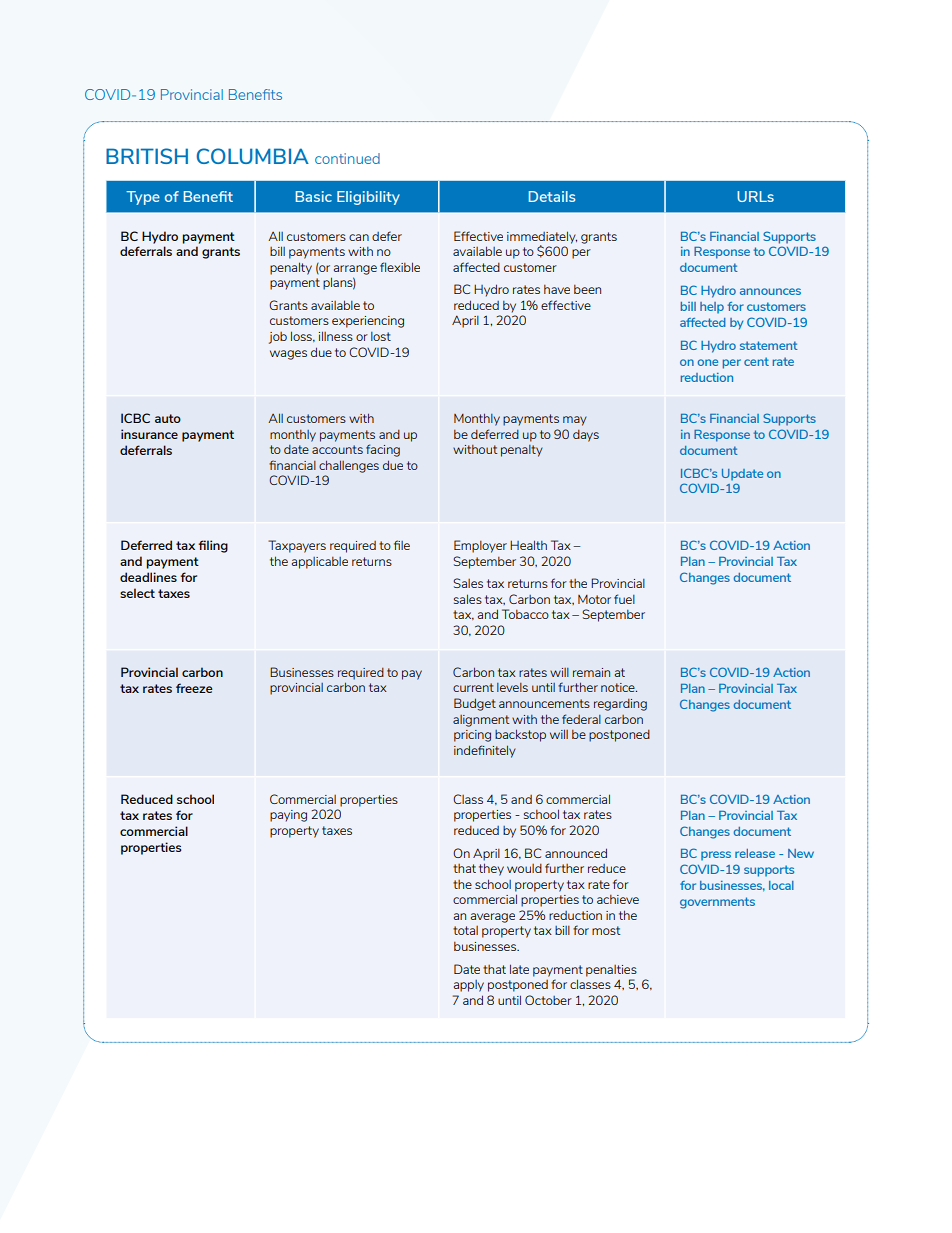 This page has height=1233, width=952. I want to click on filing, so click(213, 546).
